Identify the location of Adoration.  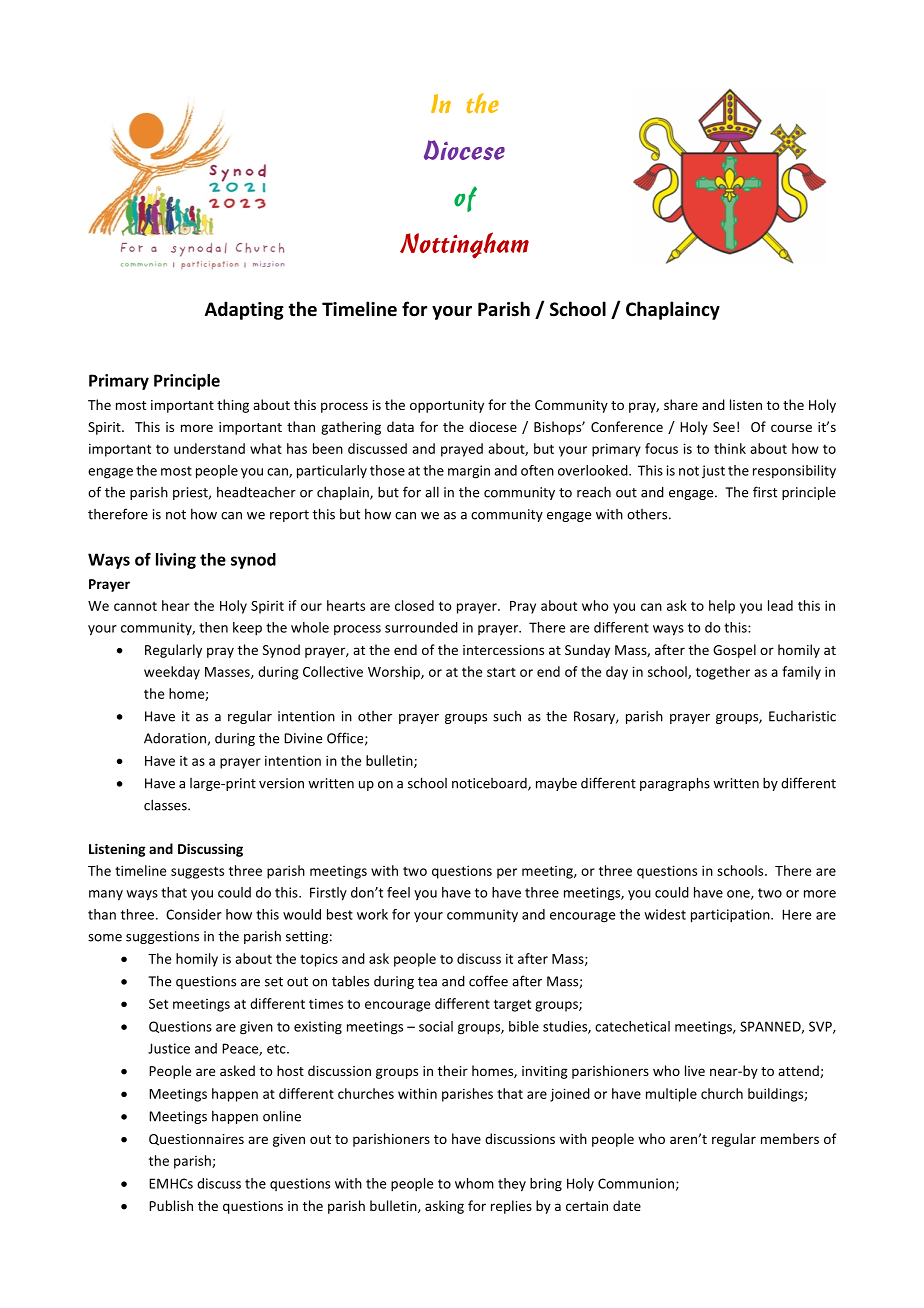
(175, 738).
